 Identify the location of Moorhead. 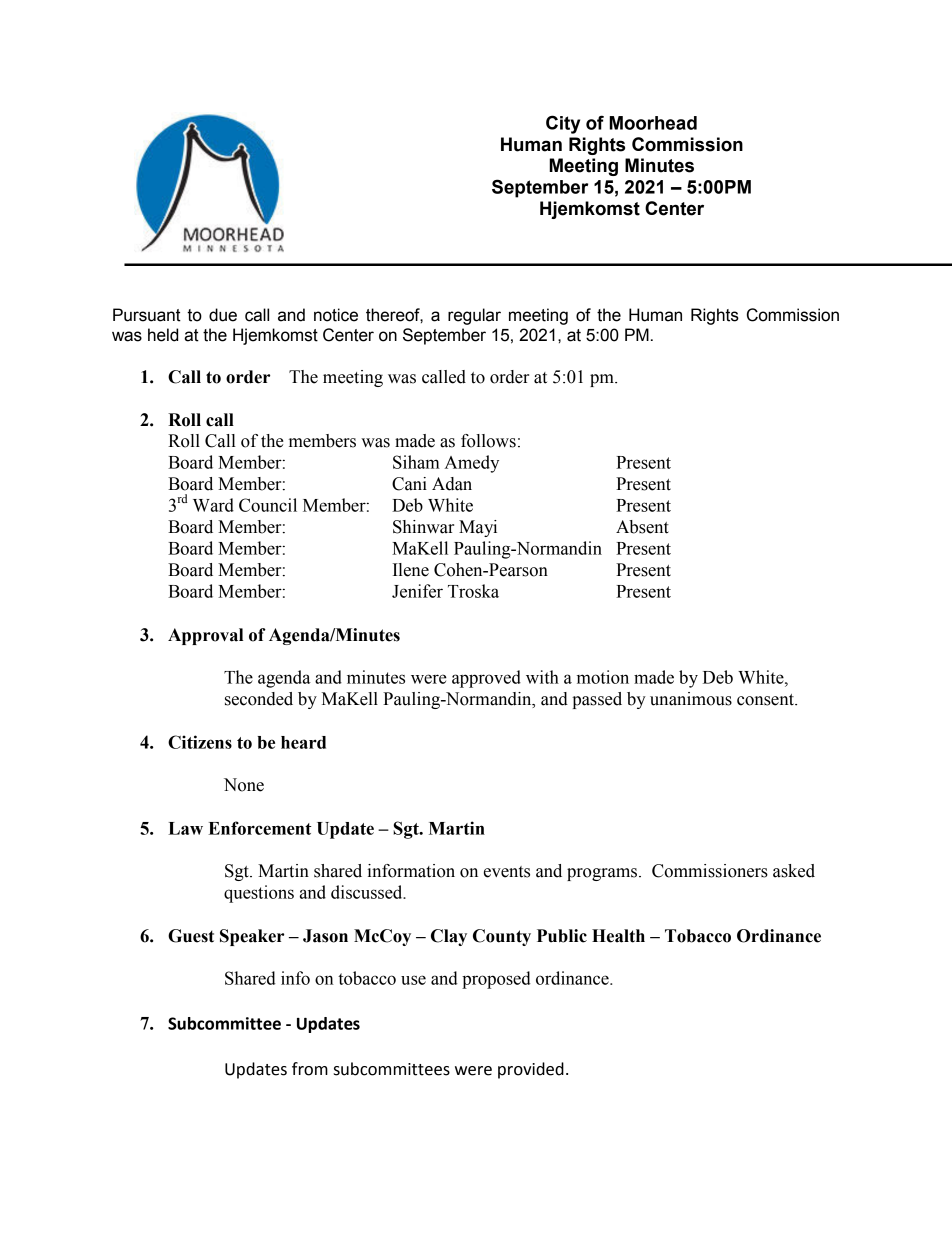
(653, 123).
